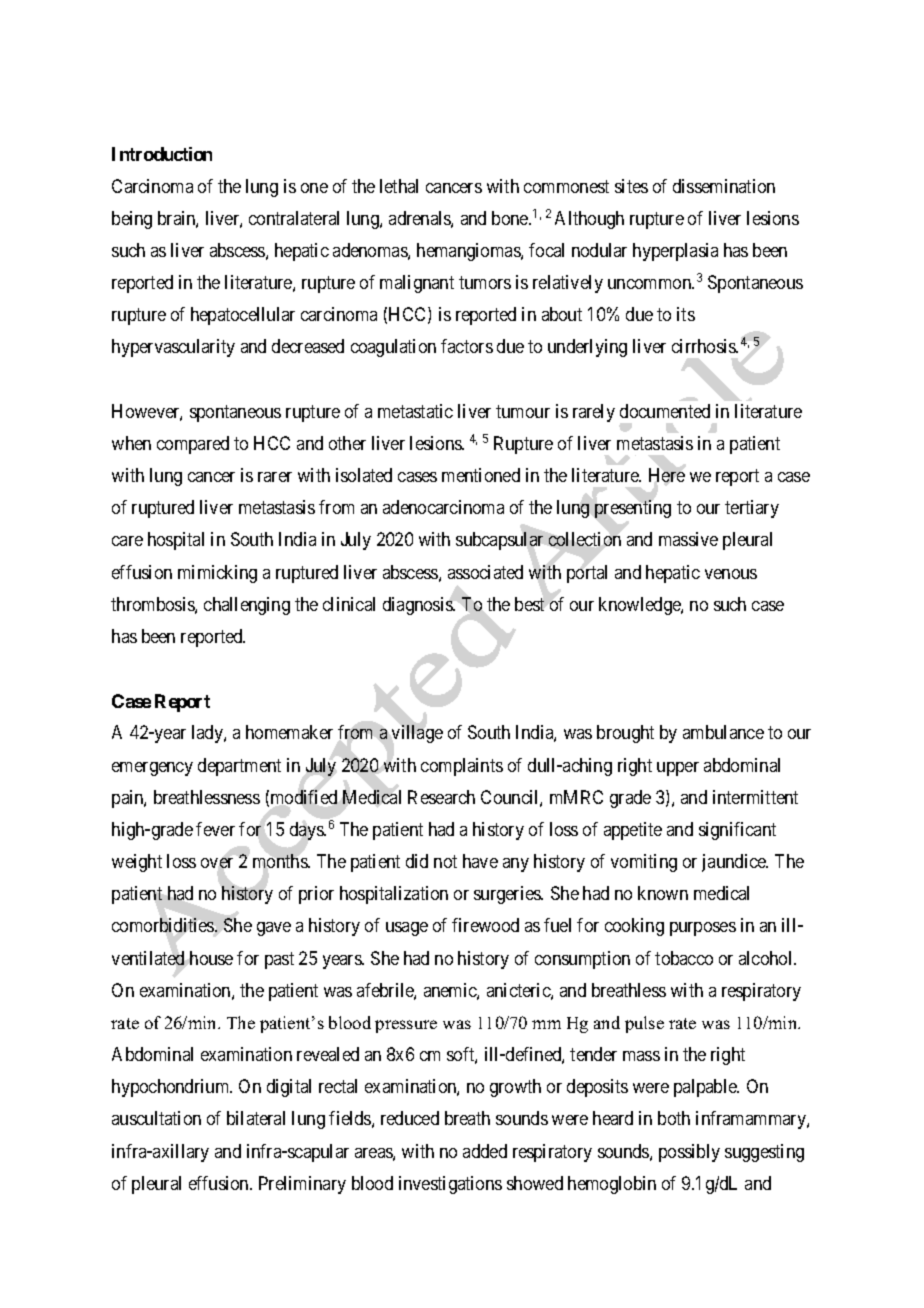 The image size is (924, 1308). I want to click on Here, so click(667, 475).
